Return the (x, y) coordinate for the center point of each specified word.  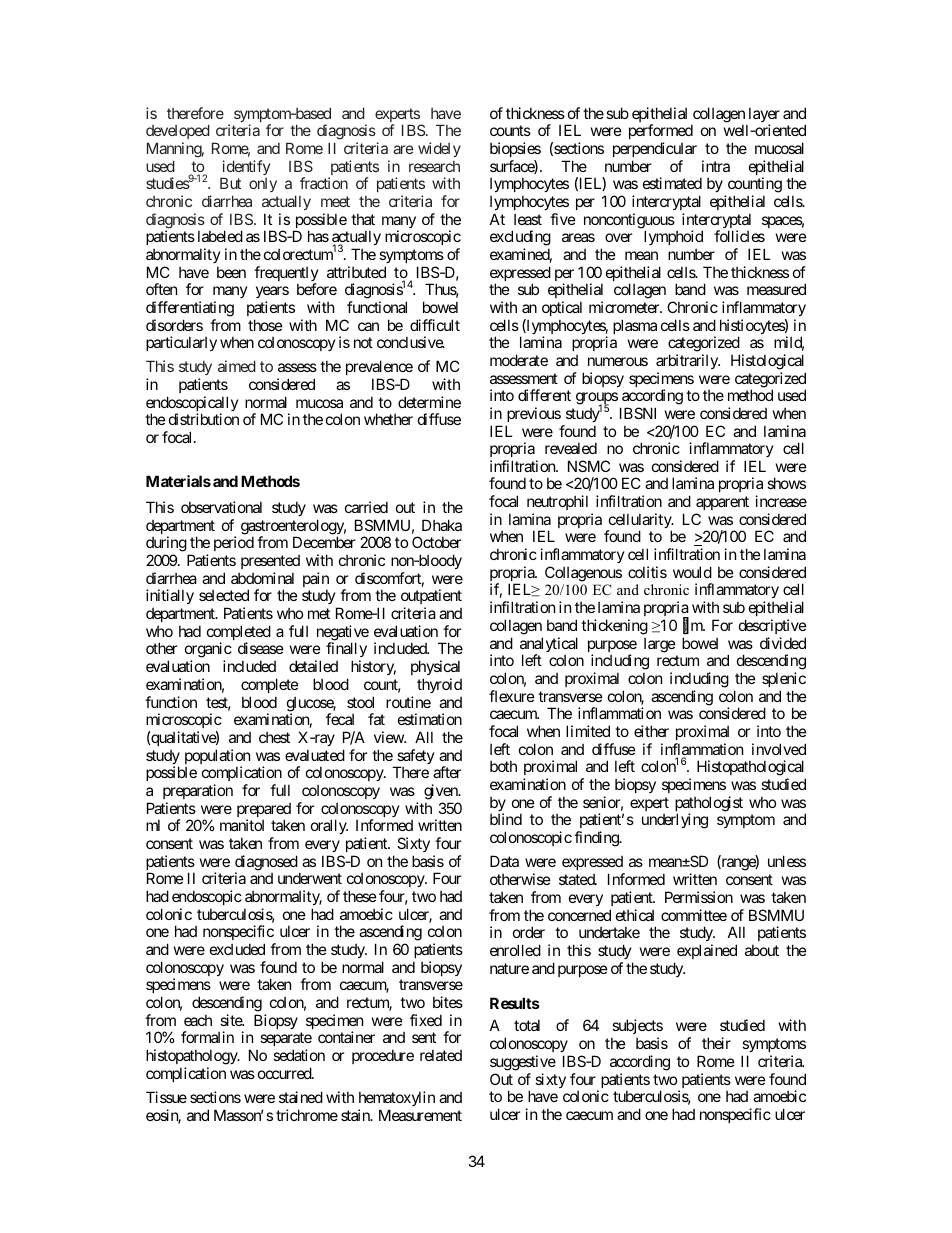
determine (429, 402)
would (692, 572)
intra (716, 166)
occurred (285, 1073)
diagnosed (266, 864)
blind (506, 819)
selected (224, 595)
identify (245, 169)
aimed (237, 366)
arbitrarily (688, 361)
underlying (675, 821)
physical (435, 667)
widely (439, 149)
